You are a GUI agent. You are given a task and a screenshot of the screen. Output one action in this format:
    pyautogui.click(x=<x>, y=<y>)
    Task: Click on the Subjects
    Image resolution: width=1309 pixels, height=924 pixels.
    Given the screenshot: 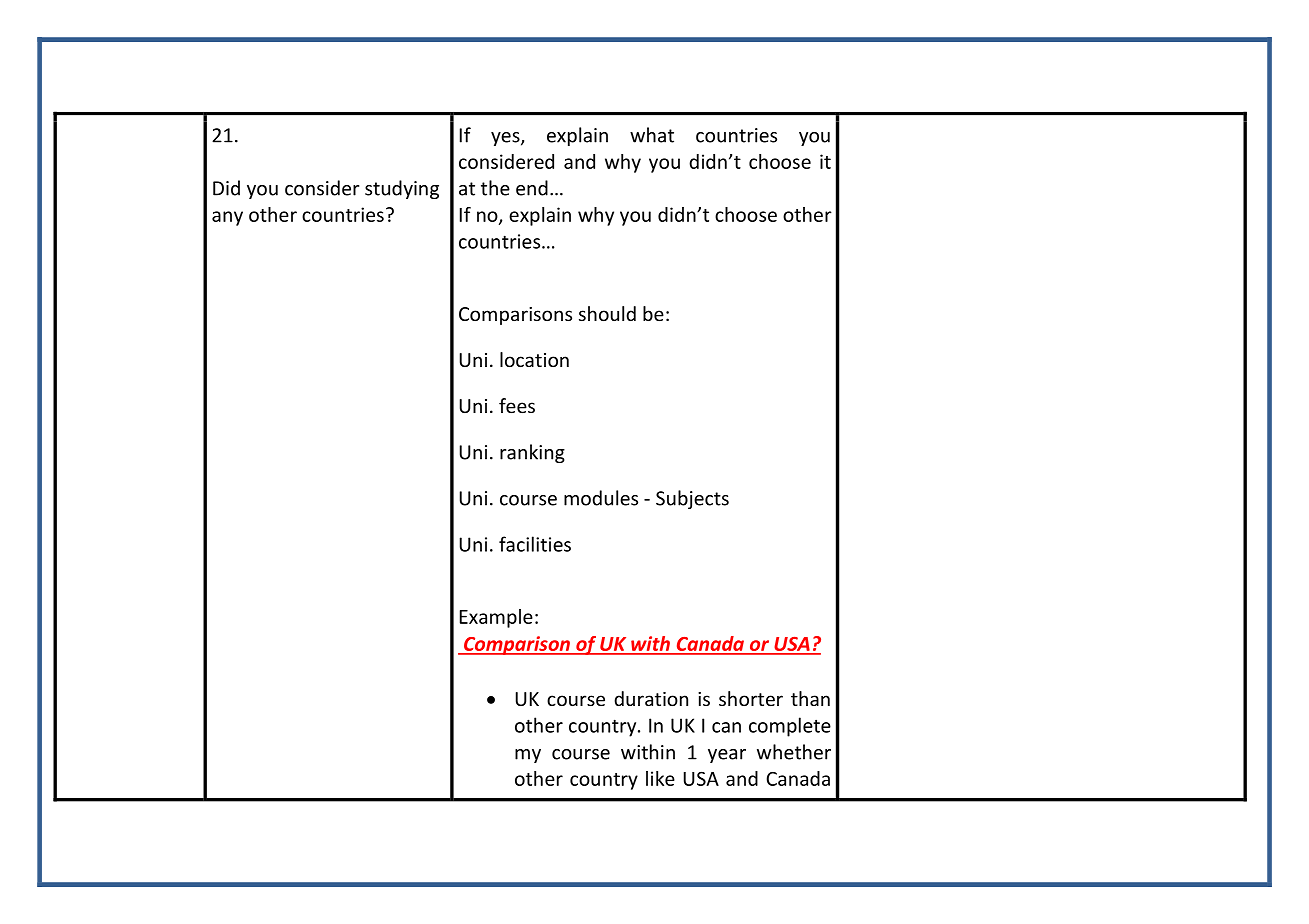 What is the action you would take?
    pyautogui.click(x=692, y=499)
